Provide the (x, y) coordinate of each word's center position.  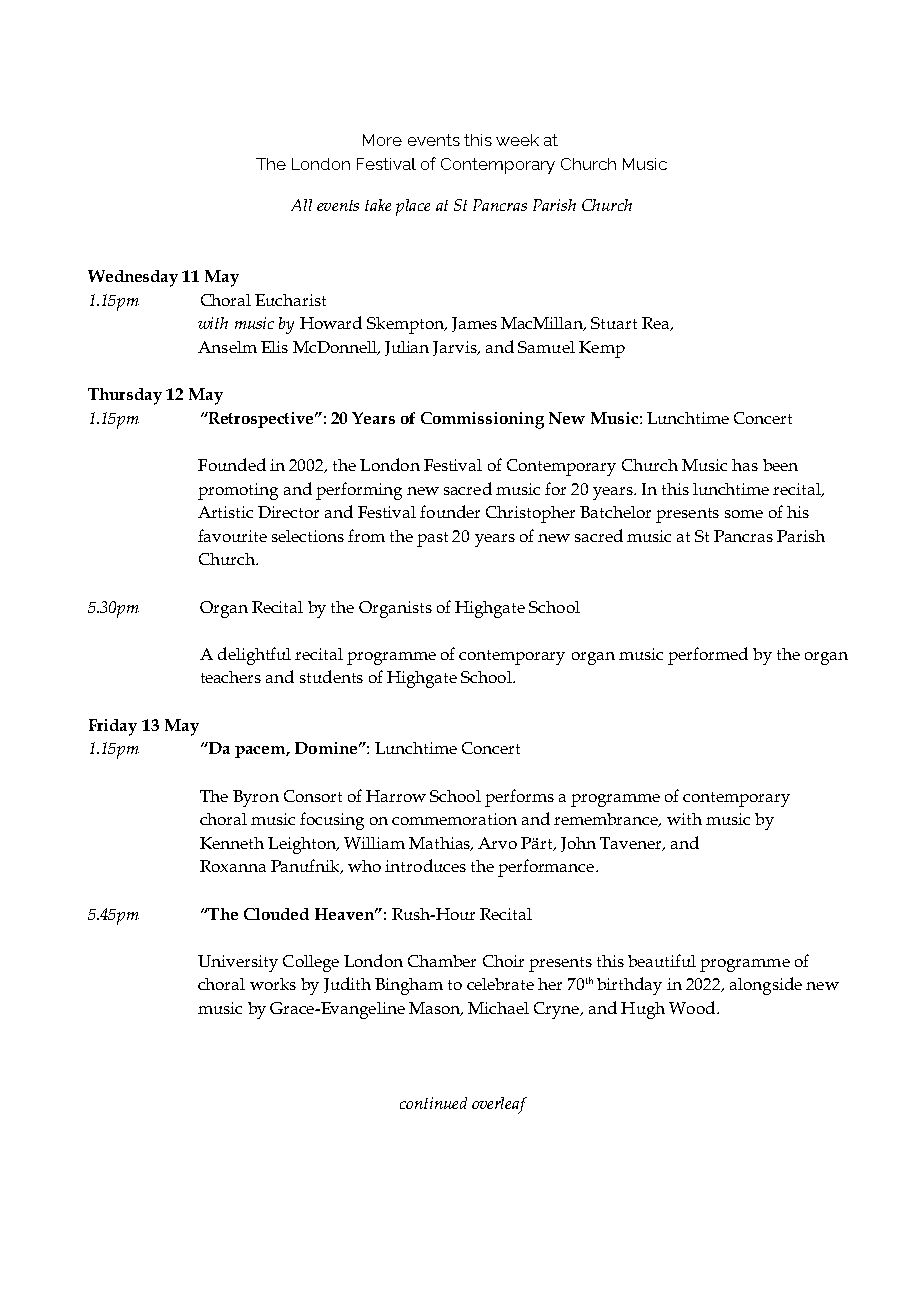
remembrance (607, 820)
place (413, 207)
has (745, 465)
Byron (256, 798)
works (273, 984)
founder (450, 511)
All (301, 205)
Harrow (396, 796)
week (517, 140)
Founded (232, 464)
